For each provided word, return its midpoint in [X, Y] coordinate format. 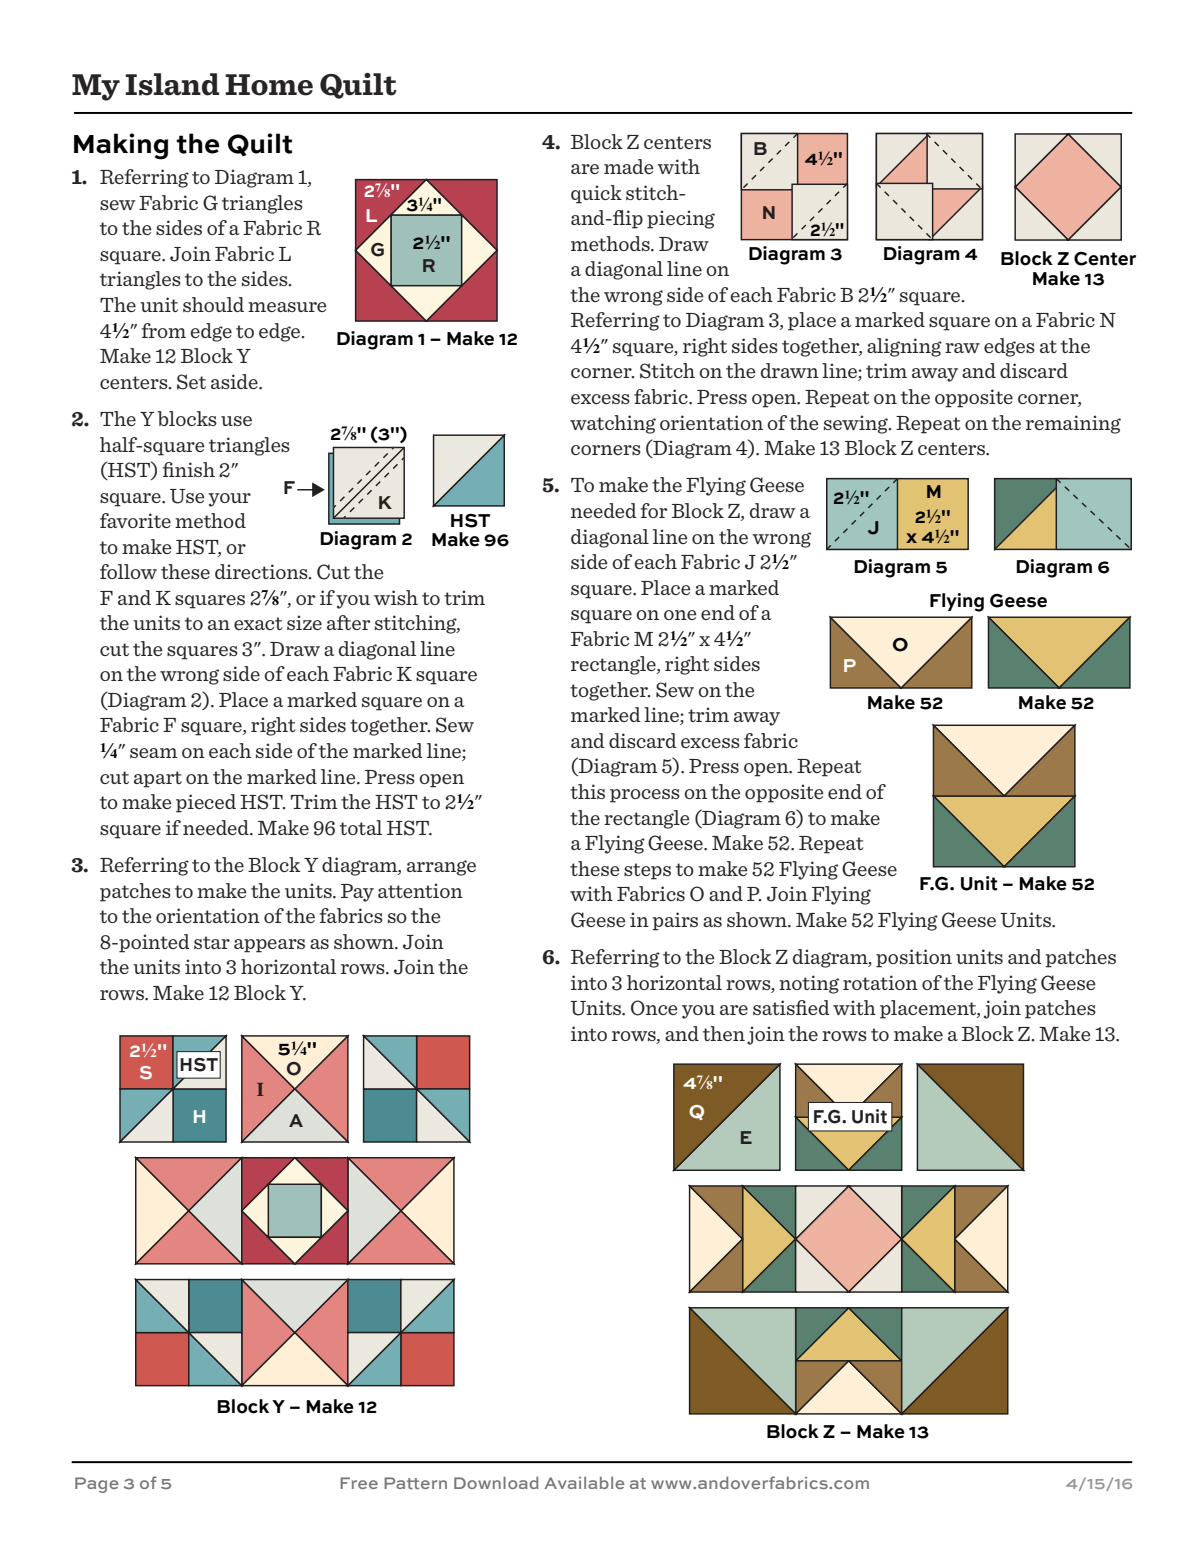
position [914, 958]
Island [172, 84]
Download [496, 1482]
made [629, 166]
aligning [904, 347]
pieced [206, 803]
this [587, 791]
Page [97, 1485]
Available [584, 1482]
